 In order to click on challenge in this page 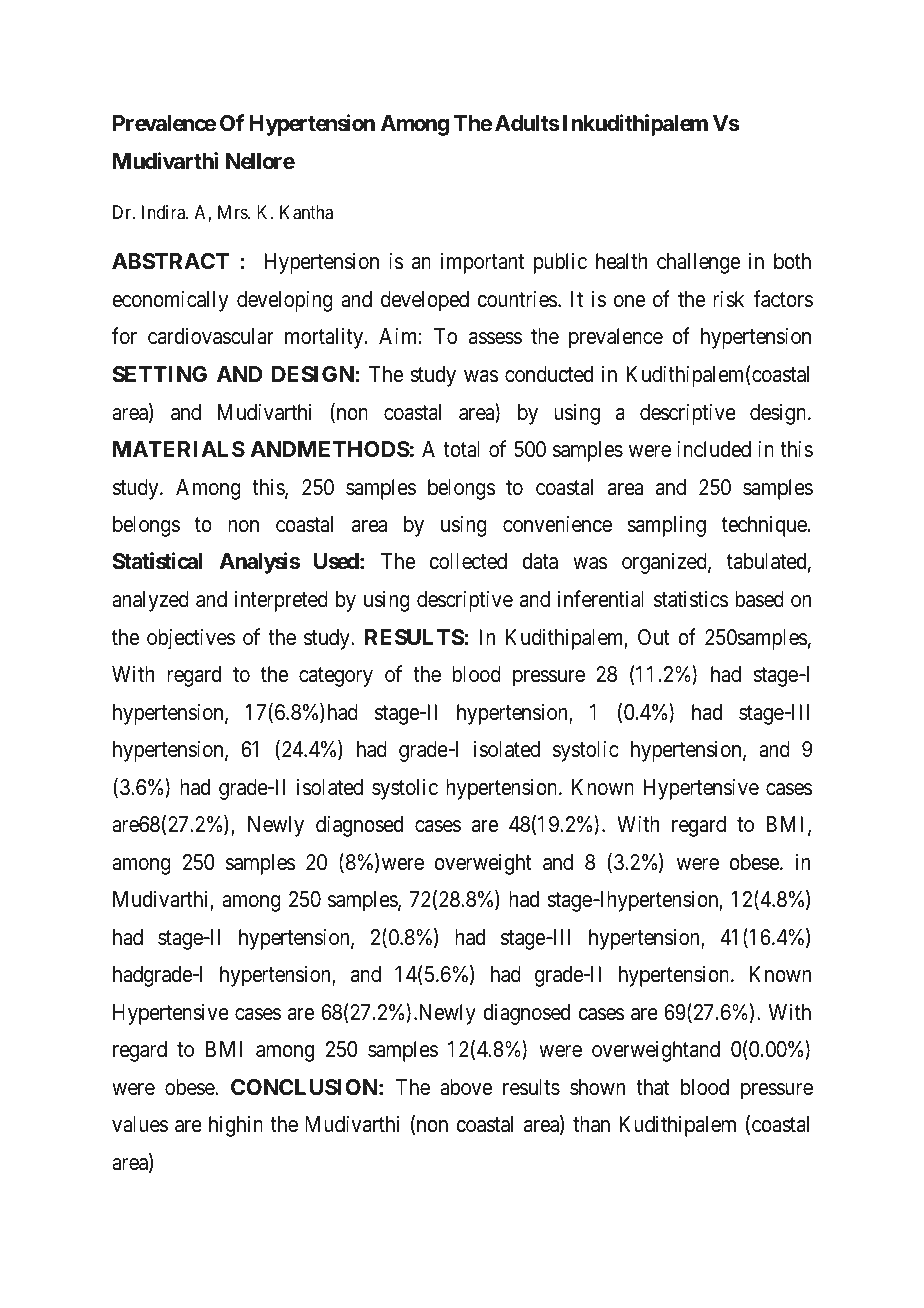, I will do `click(698, 263)`.
